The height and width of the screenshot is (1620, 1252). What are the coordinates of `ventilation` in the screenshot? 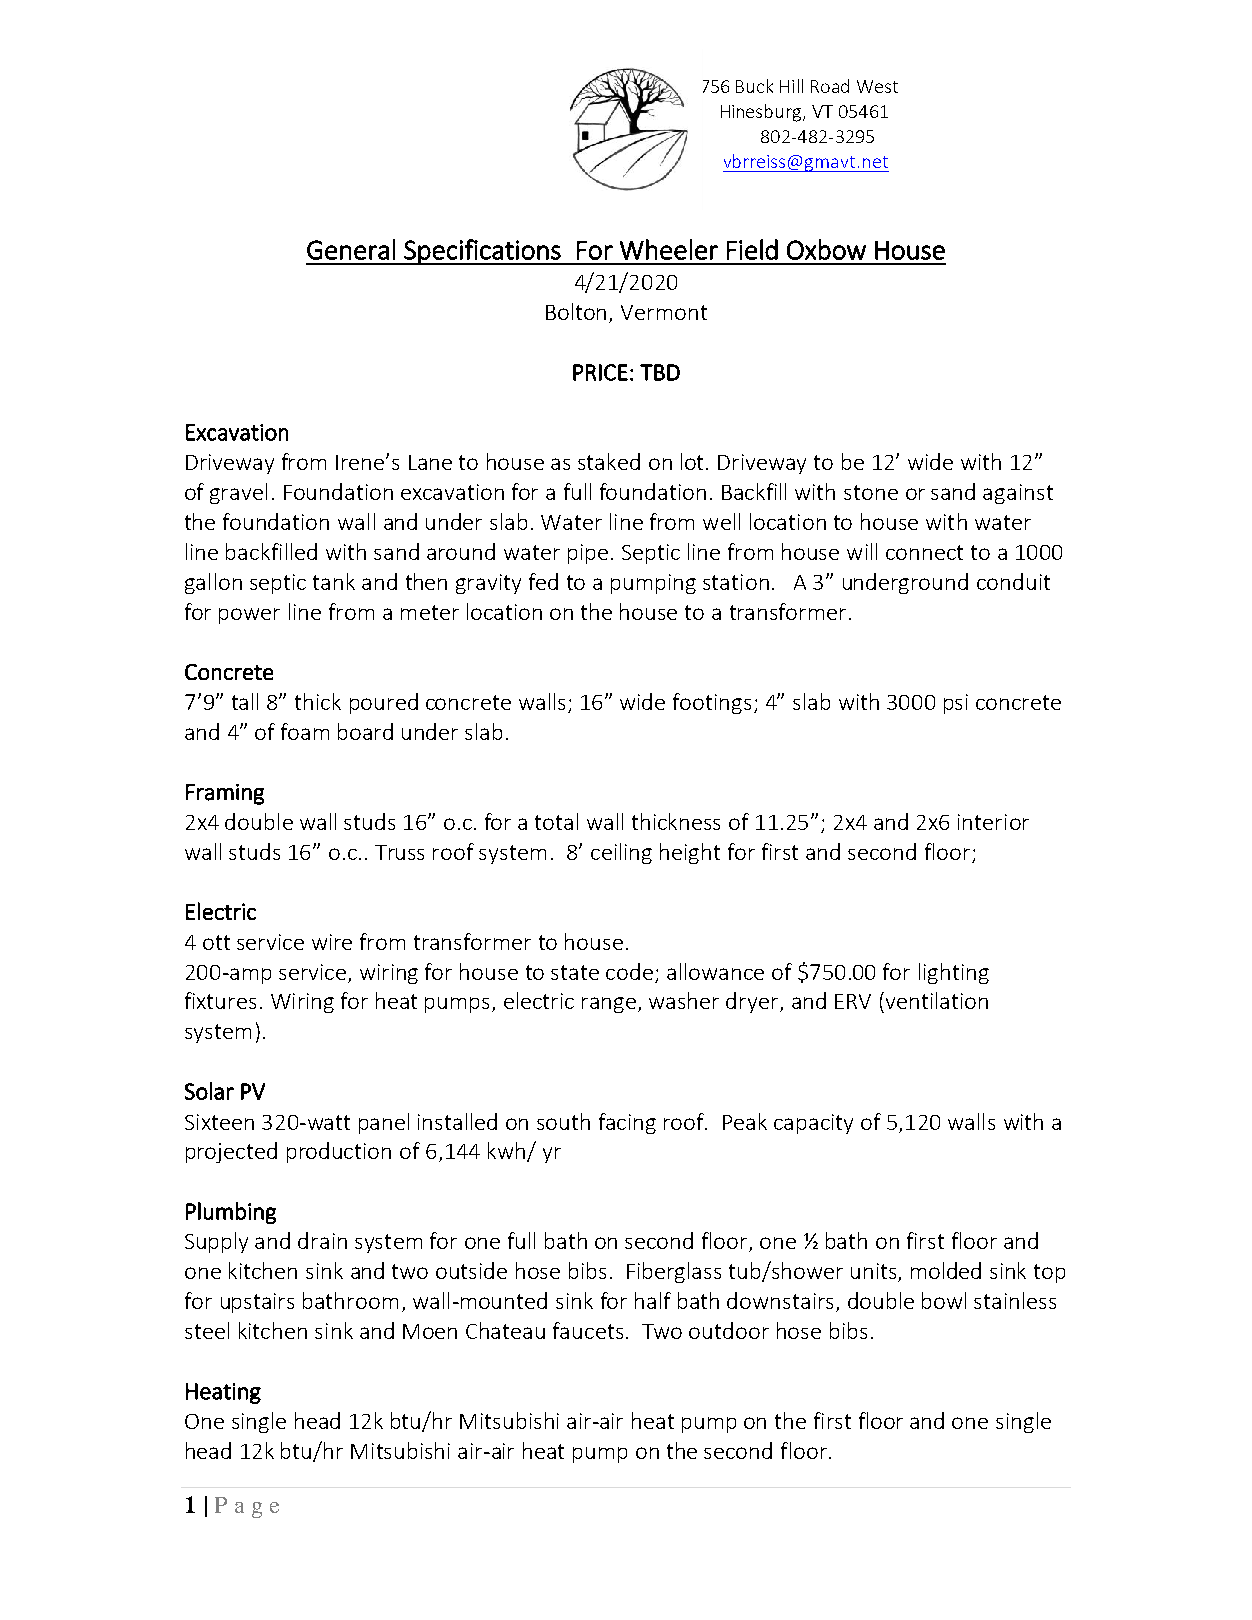 It's located at (935, 1000).
